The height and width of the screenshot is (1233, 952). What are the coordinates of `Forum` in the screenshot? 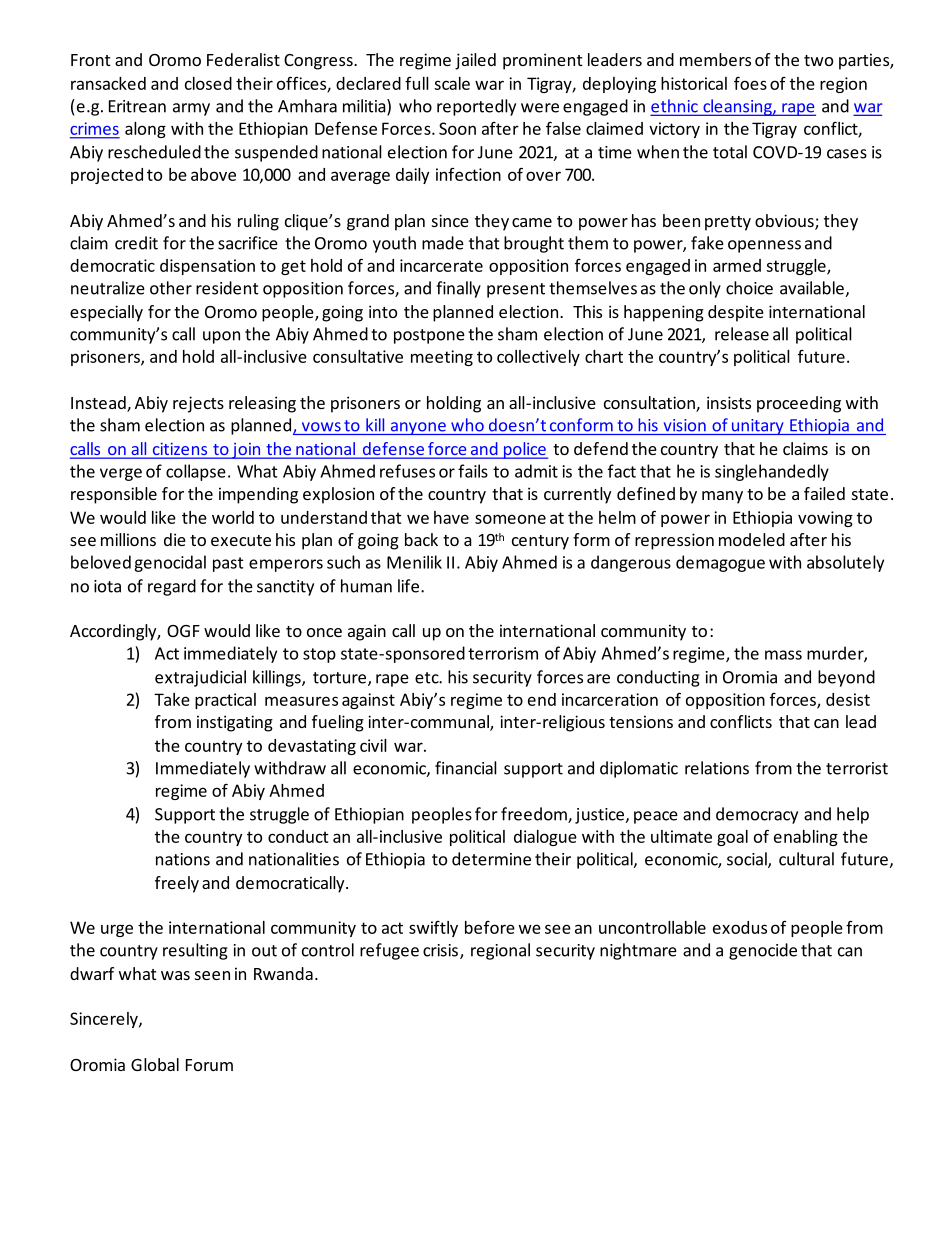 It's located at (209, 1065).
